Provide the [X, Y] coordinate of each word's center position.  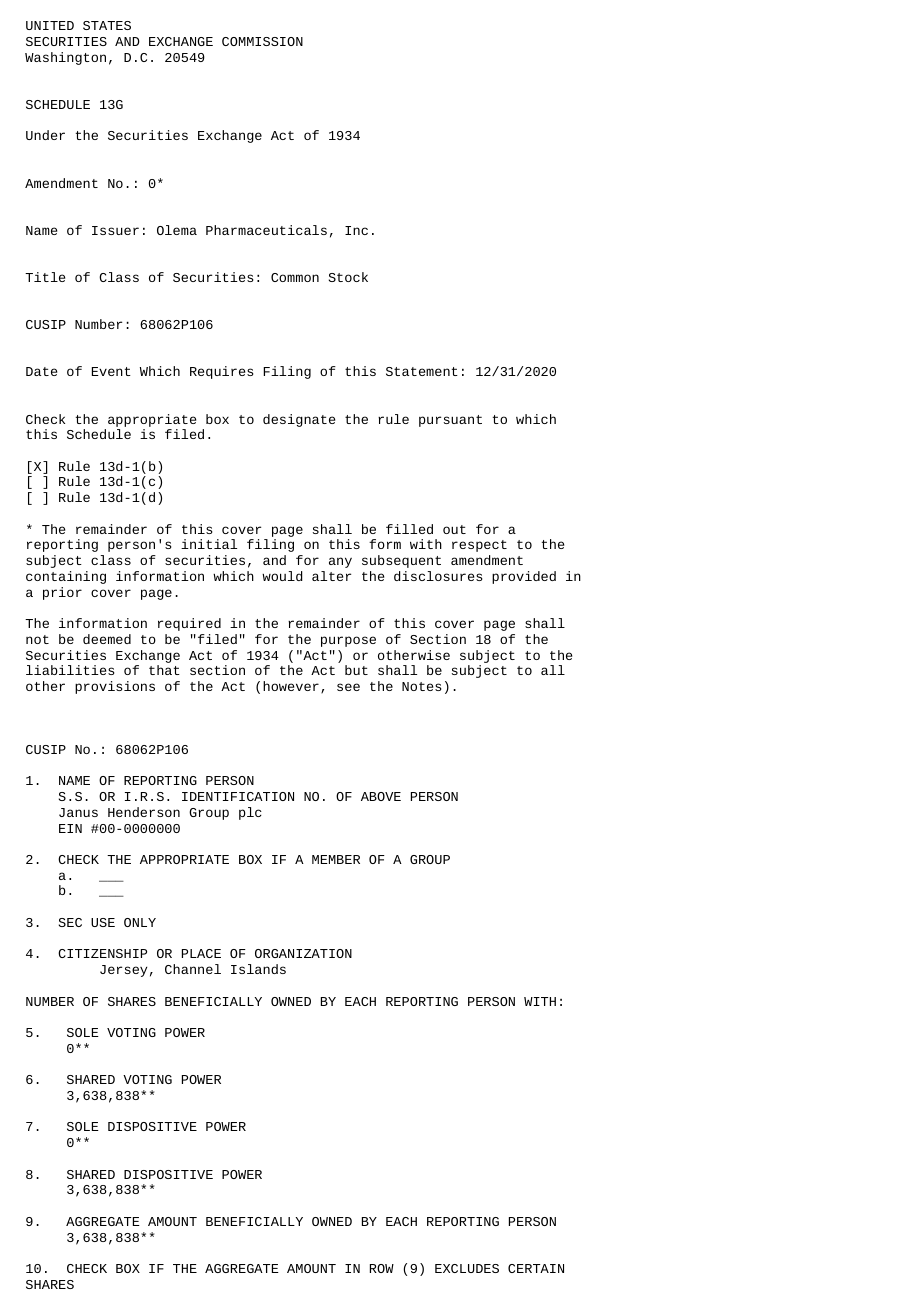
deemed [107, 639]
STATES [107, 25]
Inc [356, 230]
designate [299, 420]
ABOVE [381, 796]
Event [111, 371]
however [291, 686]
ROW [382, 1268]
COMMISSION [262, 41]
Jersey [123, 971]
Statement [422, 371]
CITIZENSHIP [102, 953]
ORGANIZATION [303, 953]
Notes [421, 686]
